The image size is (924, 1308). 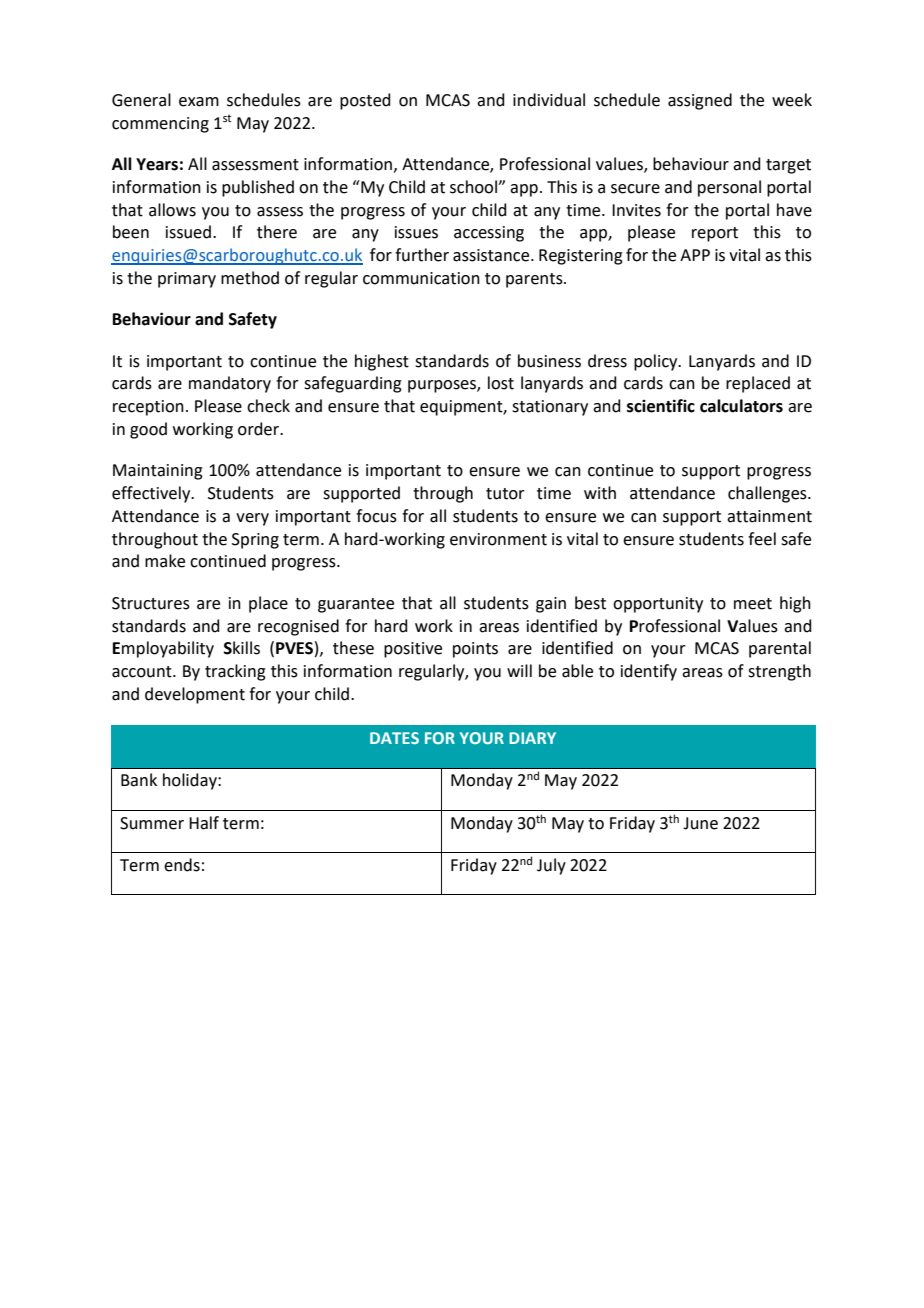 I want to click on points, so click(x=475, y=650).
